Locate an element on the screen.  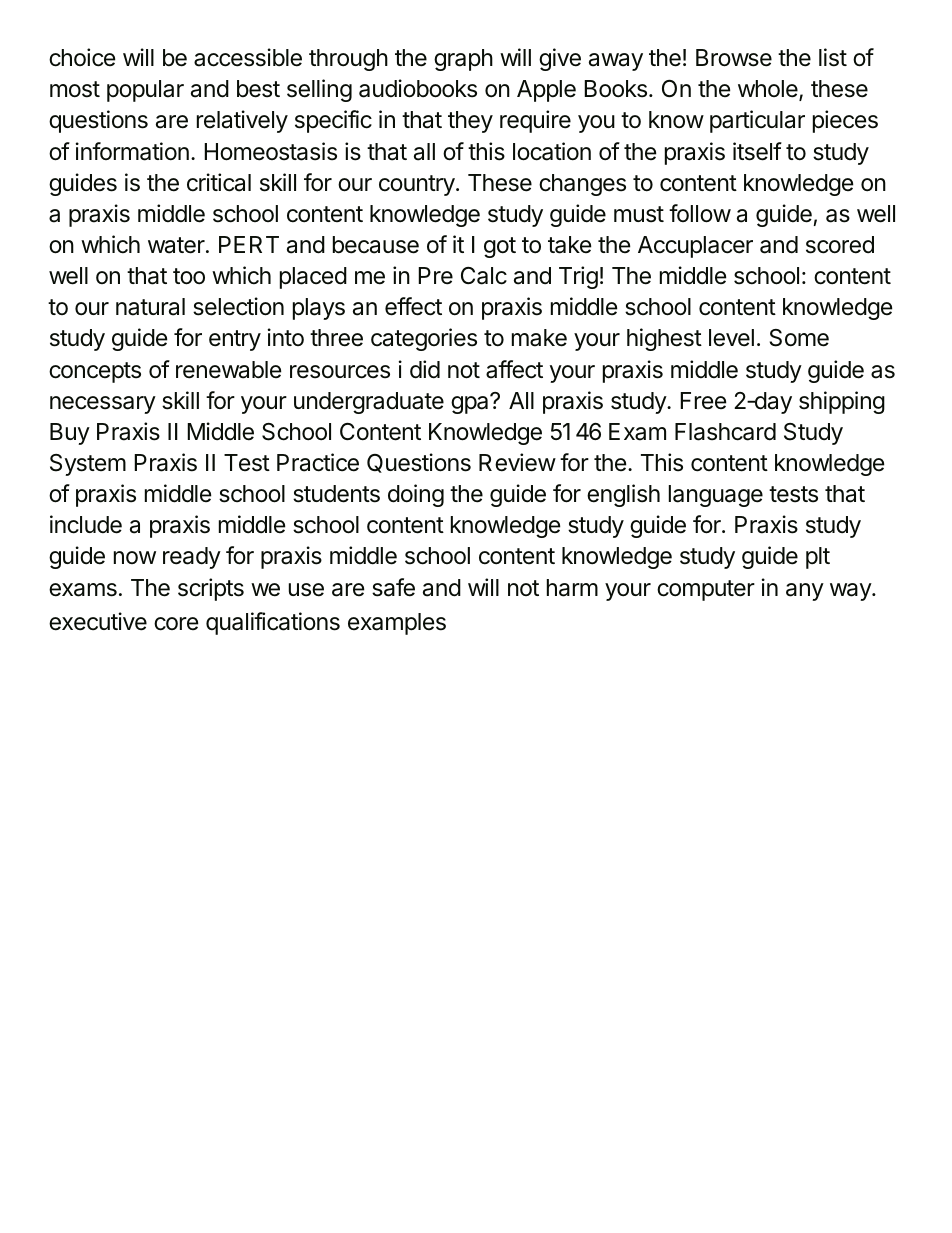
scripts is located at coordinates (211, 589).
